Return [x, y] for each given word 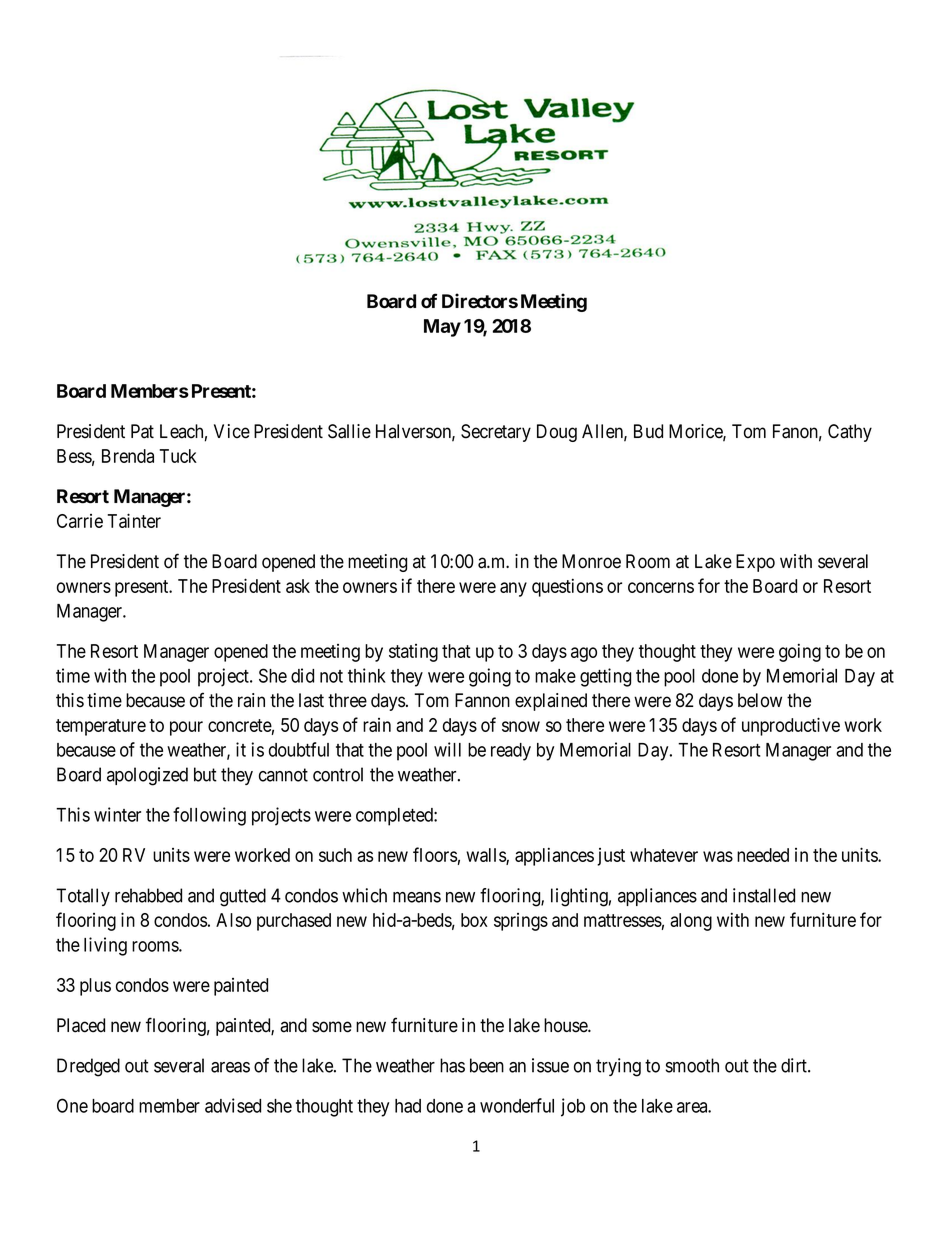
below [760, 700]
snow [521, 726]
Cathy [850, 433]
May [442, 328]
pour [186, 728]
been [487, 1065]
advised [233, 1105]
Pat [142, 431]
